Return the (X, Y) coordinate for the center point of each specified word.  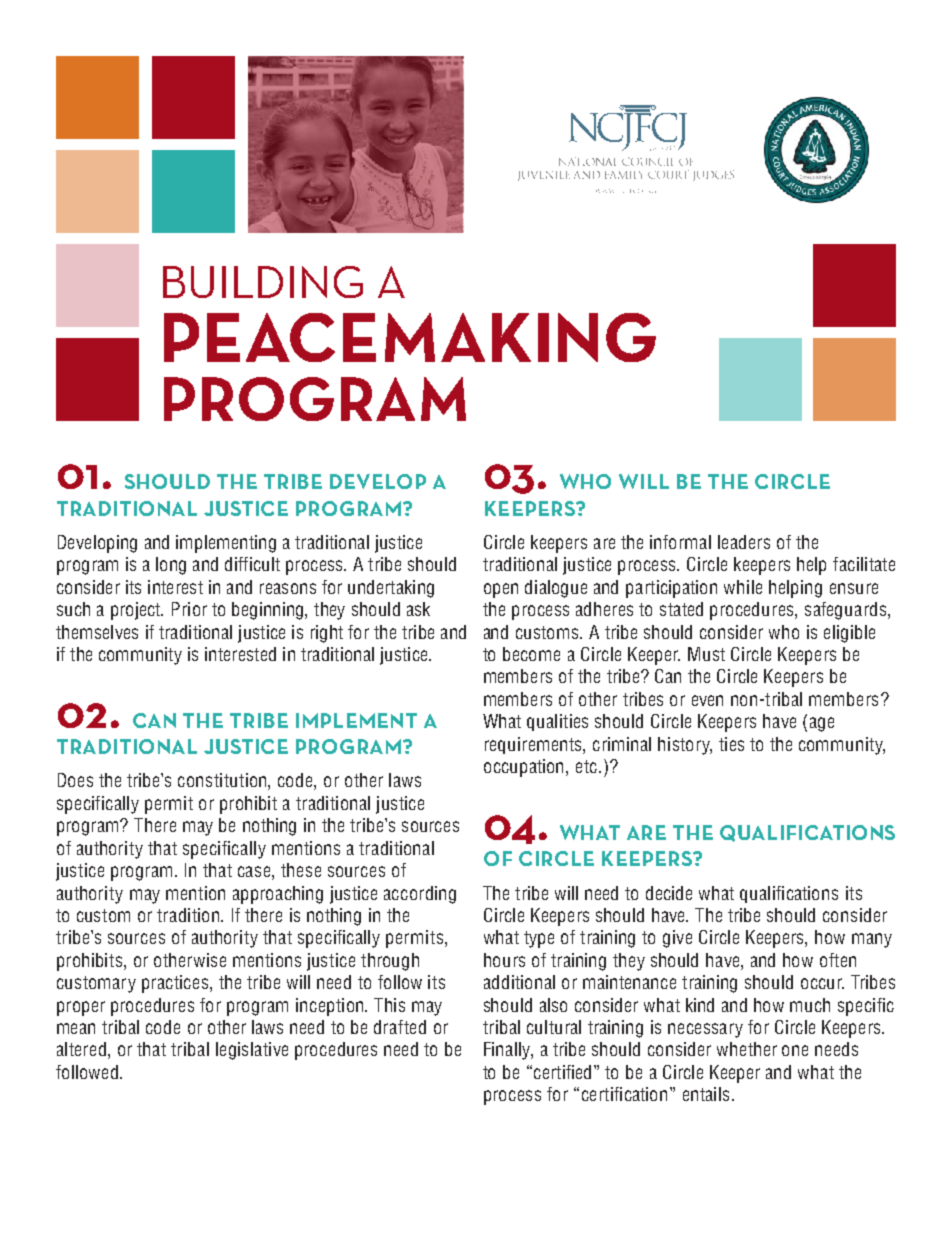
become (531, 654)
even (707, 700)
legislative (252, 1051)
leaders (744, 542)
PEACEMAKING (410, 337)
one (795, 1050)
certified (563, 1072)
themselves (97, 632)
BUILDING (263, 282)
